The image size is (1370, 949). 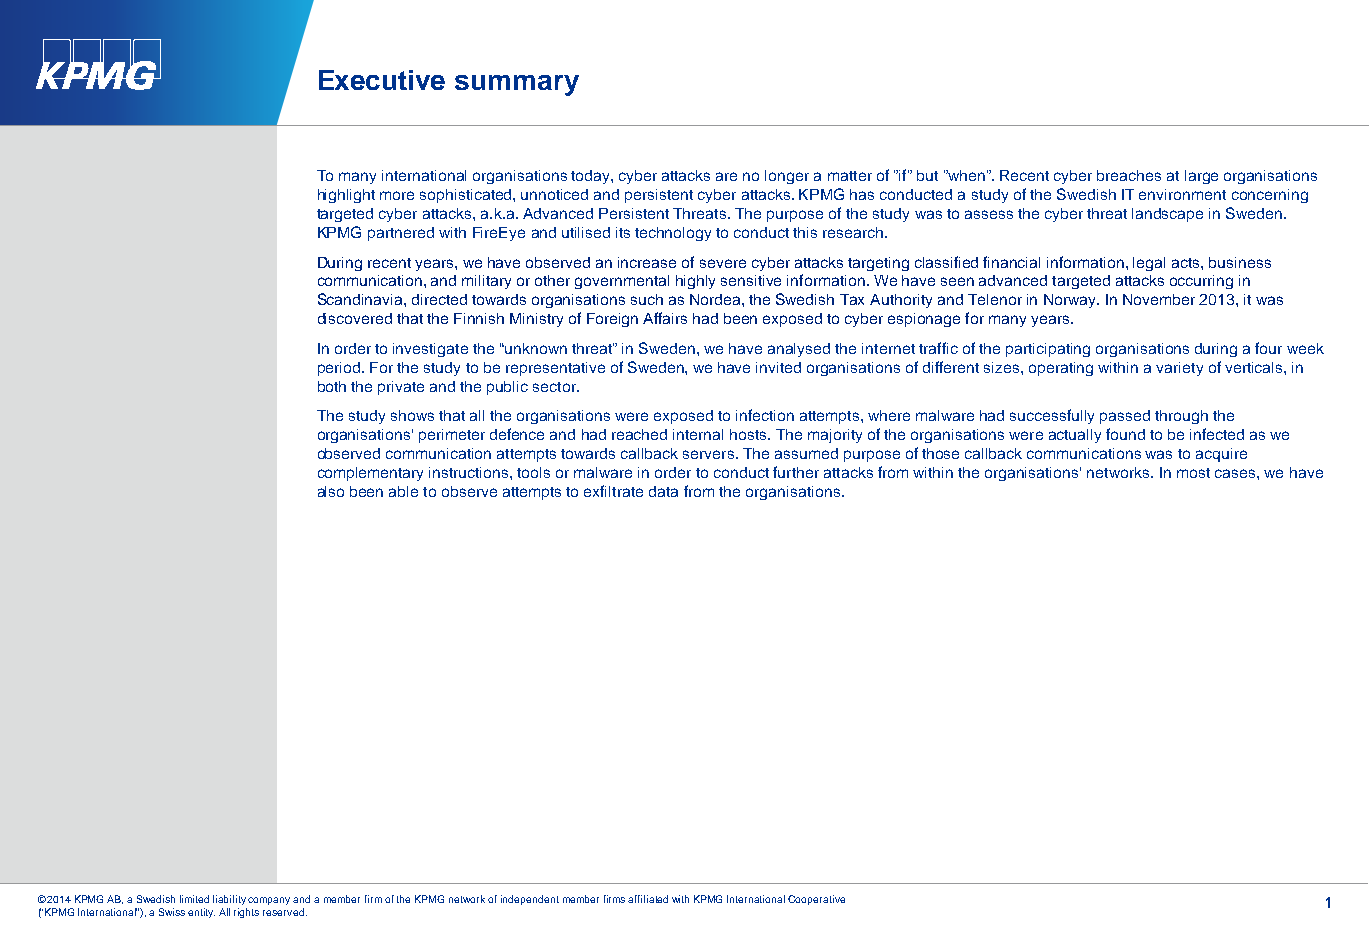 What do you see at coordinates (1129, 175) in the screenshot?
I see `breaches` at bounding box center [1129, 175].
